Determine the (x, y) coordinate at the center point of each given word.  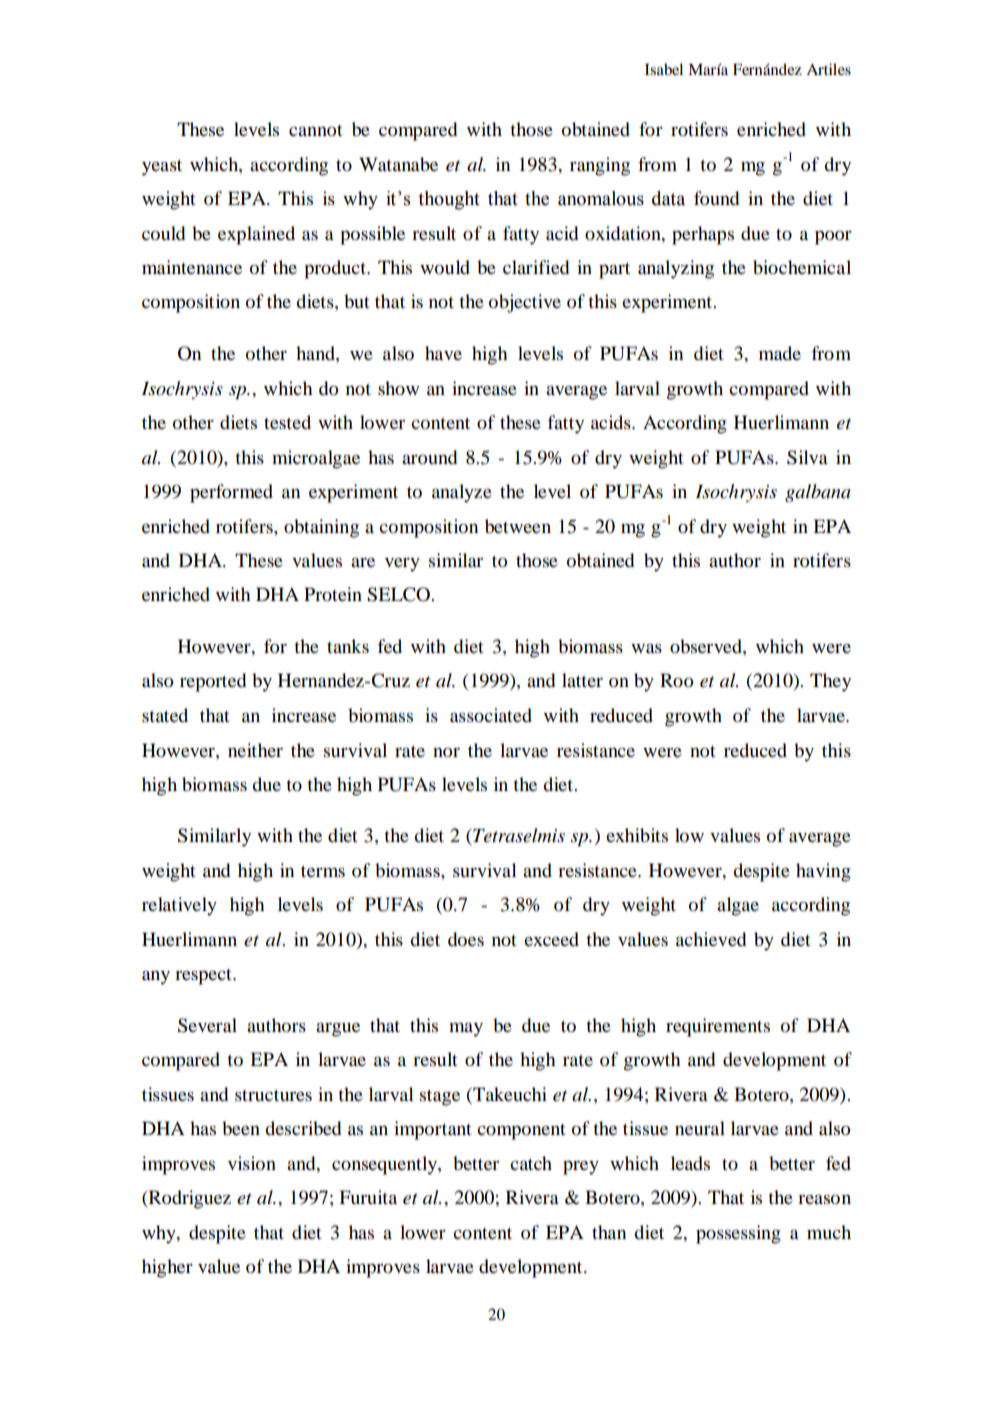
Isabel (664, 69)
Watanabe (398, 164)
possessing (738, 1234)
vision (252, 1163)
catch (531, 1163)
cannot (315, 131)
